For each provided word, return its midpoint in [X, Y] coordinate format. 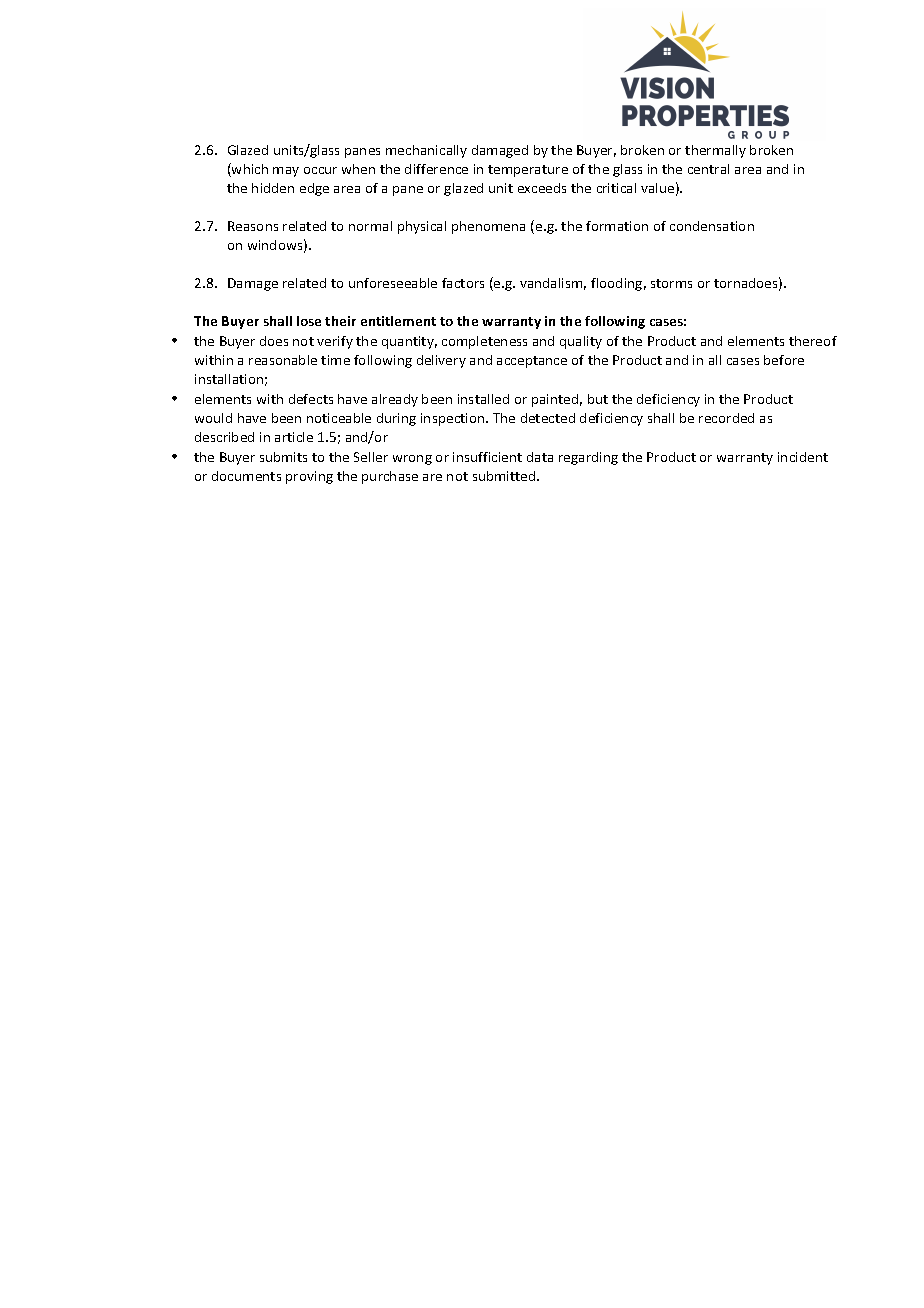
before [784, 360]
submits [283, 457]
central [708, 169]
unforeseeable [393, 283]
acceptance [532, 362]
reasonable [283, 360]
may [286, 172]
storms [671, 283]
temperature [528, 171]
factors [463, 283]
